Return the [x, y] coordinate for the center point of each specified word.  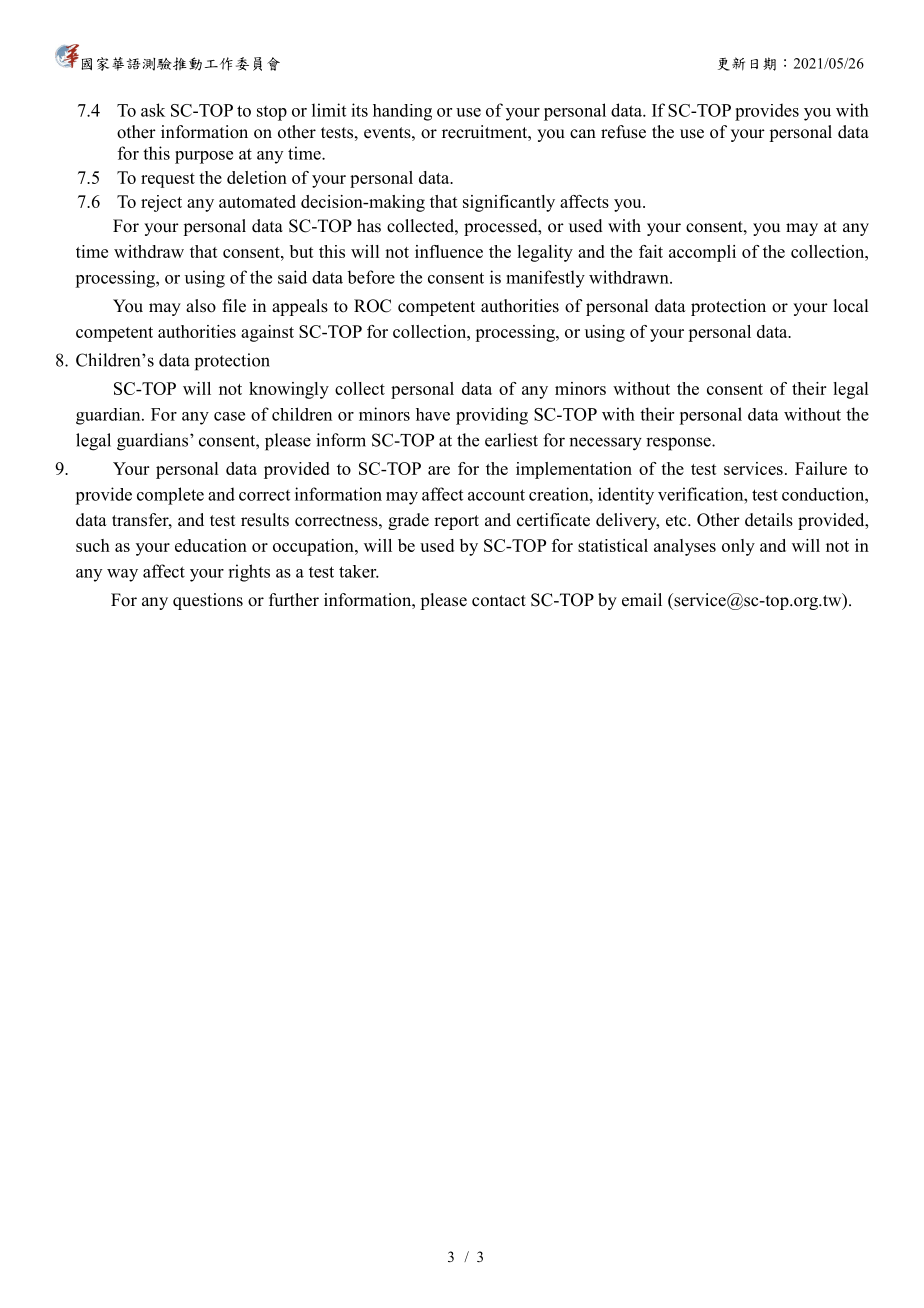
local [850, 306]
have [433, 414]
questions [208, 601]
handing [402, 112]
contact [499, 601]
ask [153, 110]
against [267, 333]
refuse [623, 132]
